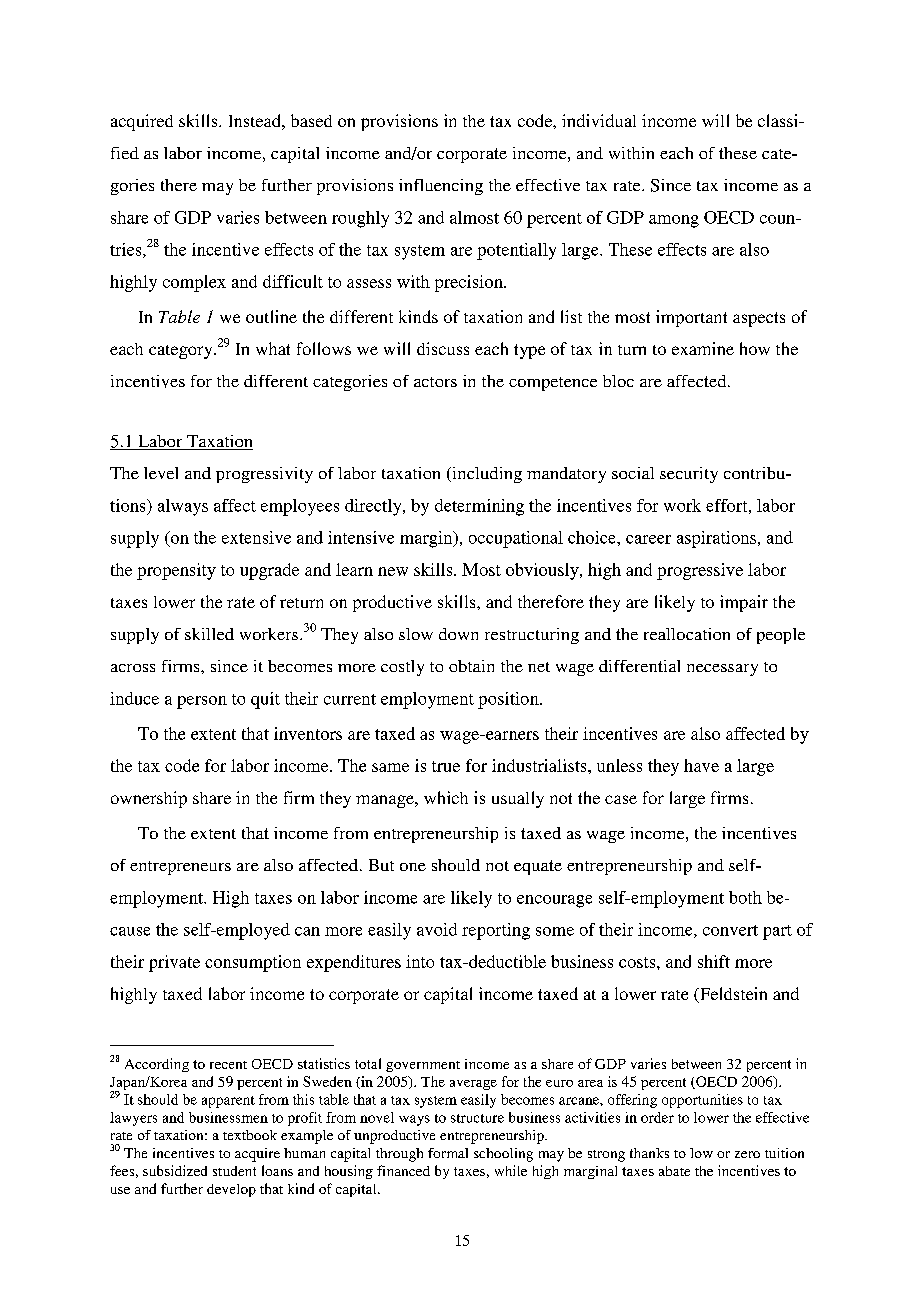  What do you see at coordinates (446, 797) in the screenshot?
I see `which` at bounding box center [446, 797].
